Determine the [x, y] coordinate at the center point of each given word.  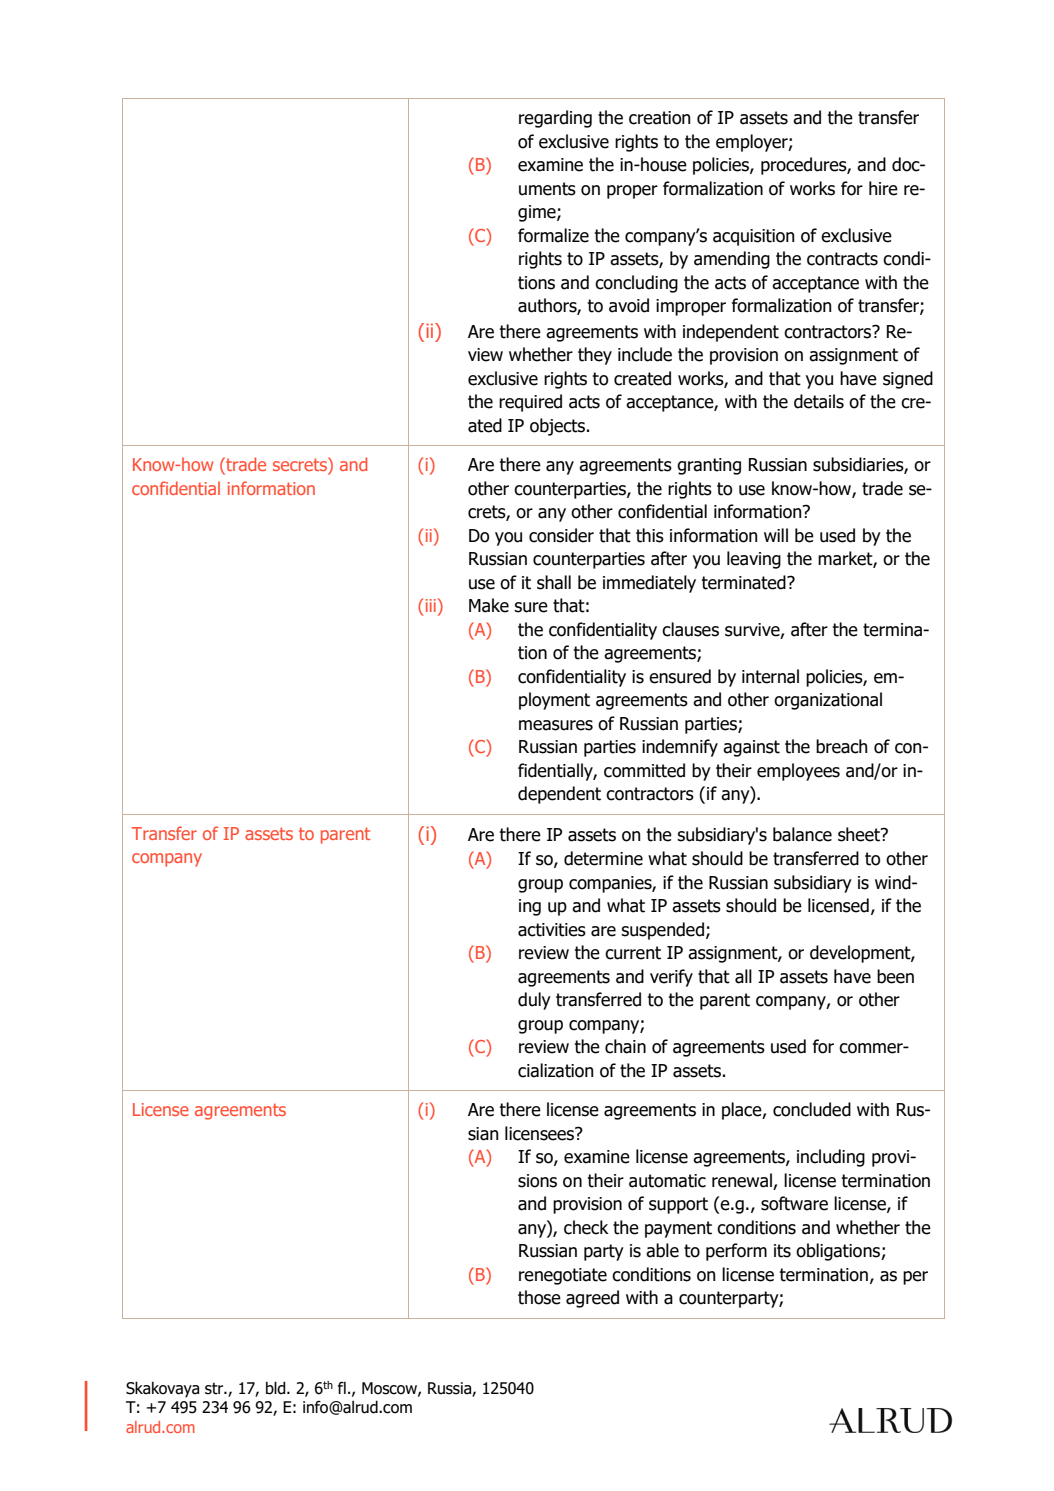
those [539, 1297]
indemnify [680, 748]
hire [883, 188]
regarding [555, 119]
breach [842, 746]
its [782, 1251]
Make [489, 605]
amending [732, 260]
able [662, 1250]
